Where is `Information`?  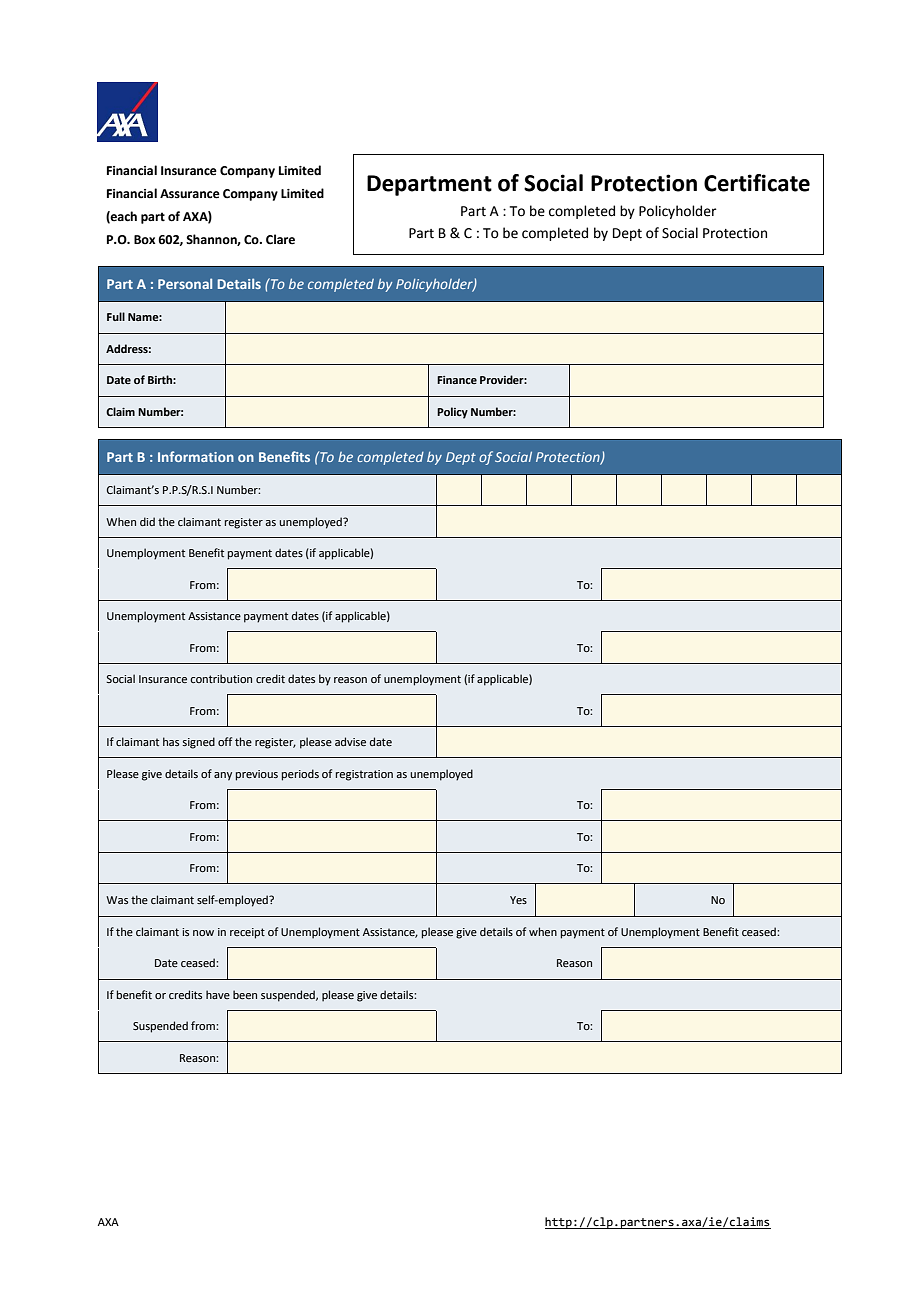 Information is located at coordinates (196, 456).
